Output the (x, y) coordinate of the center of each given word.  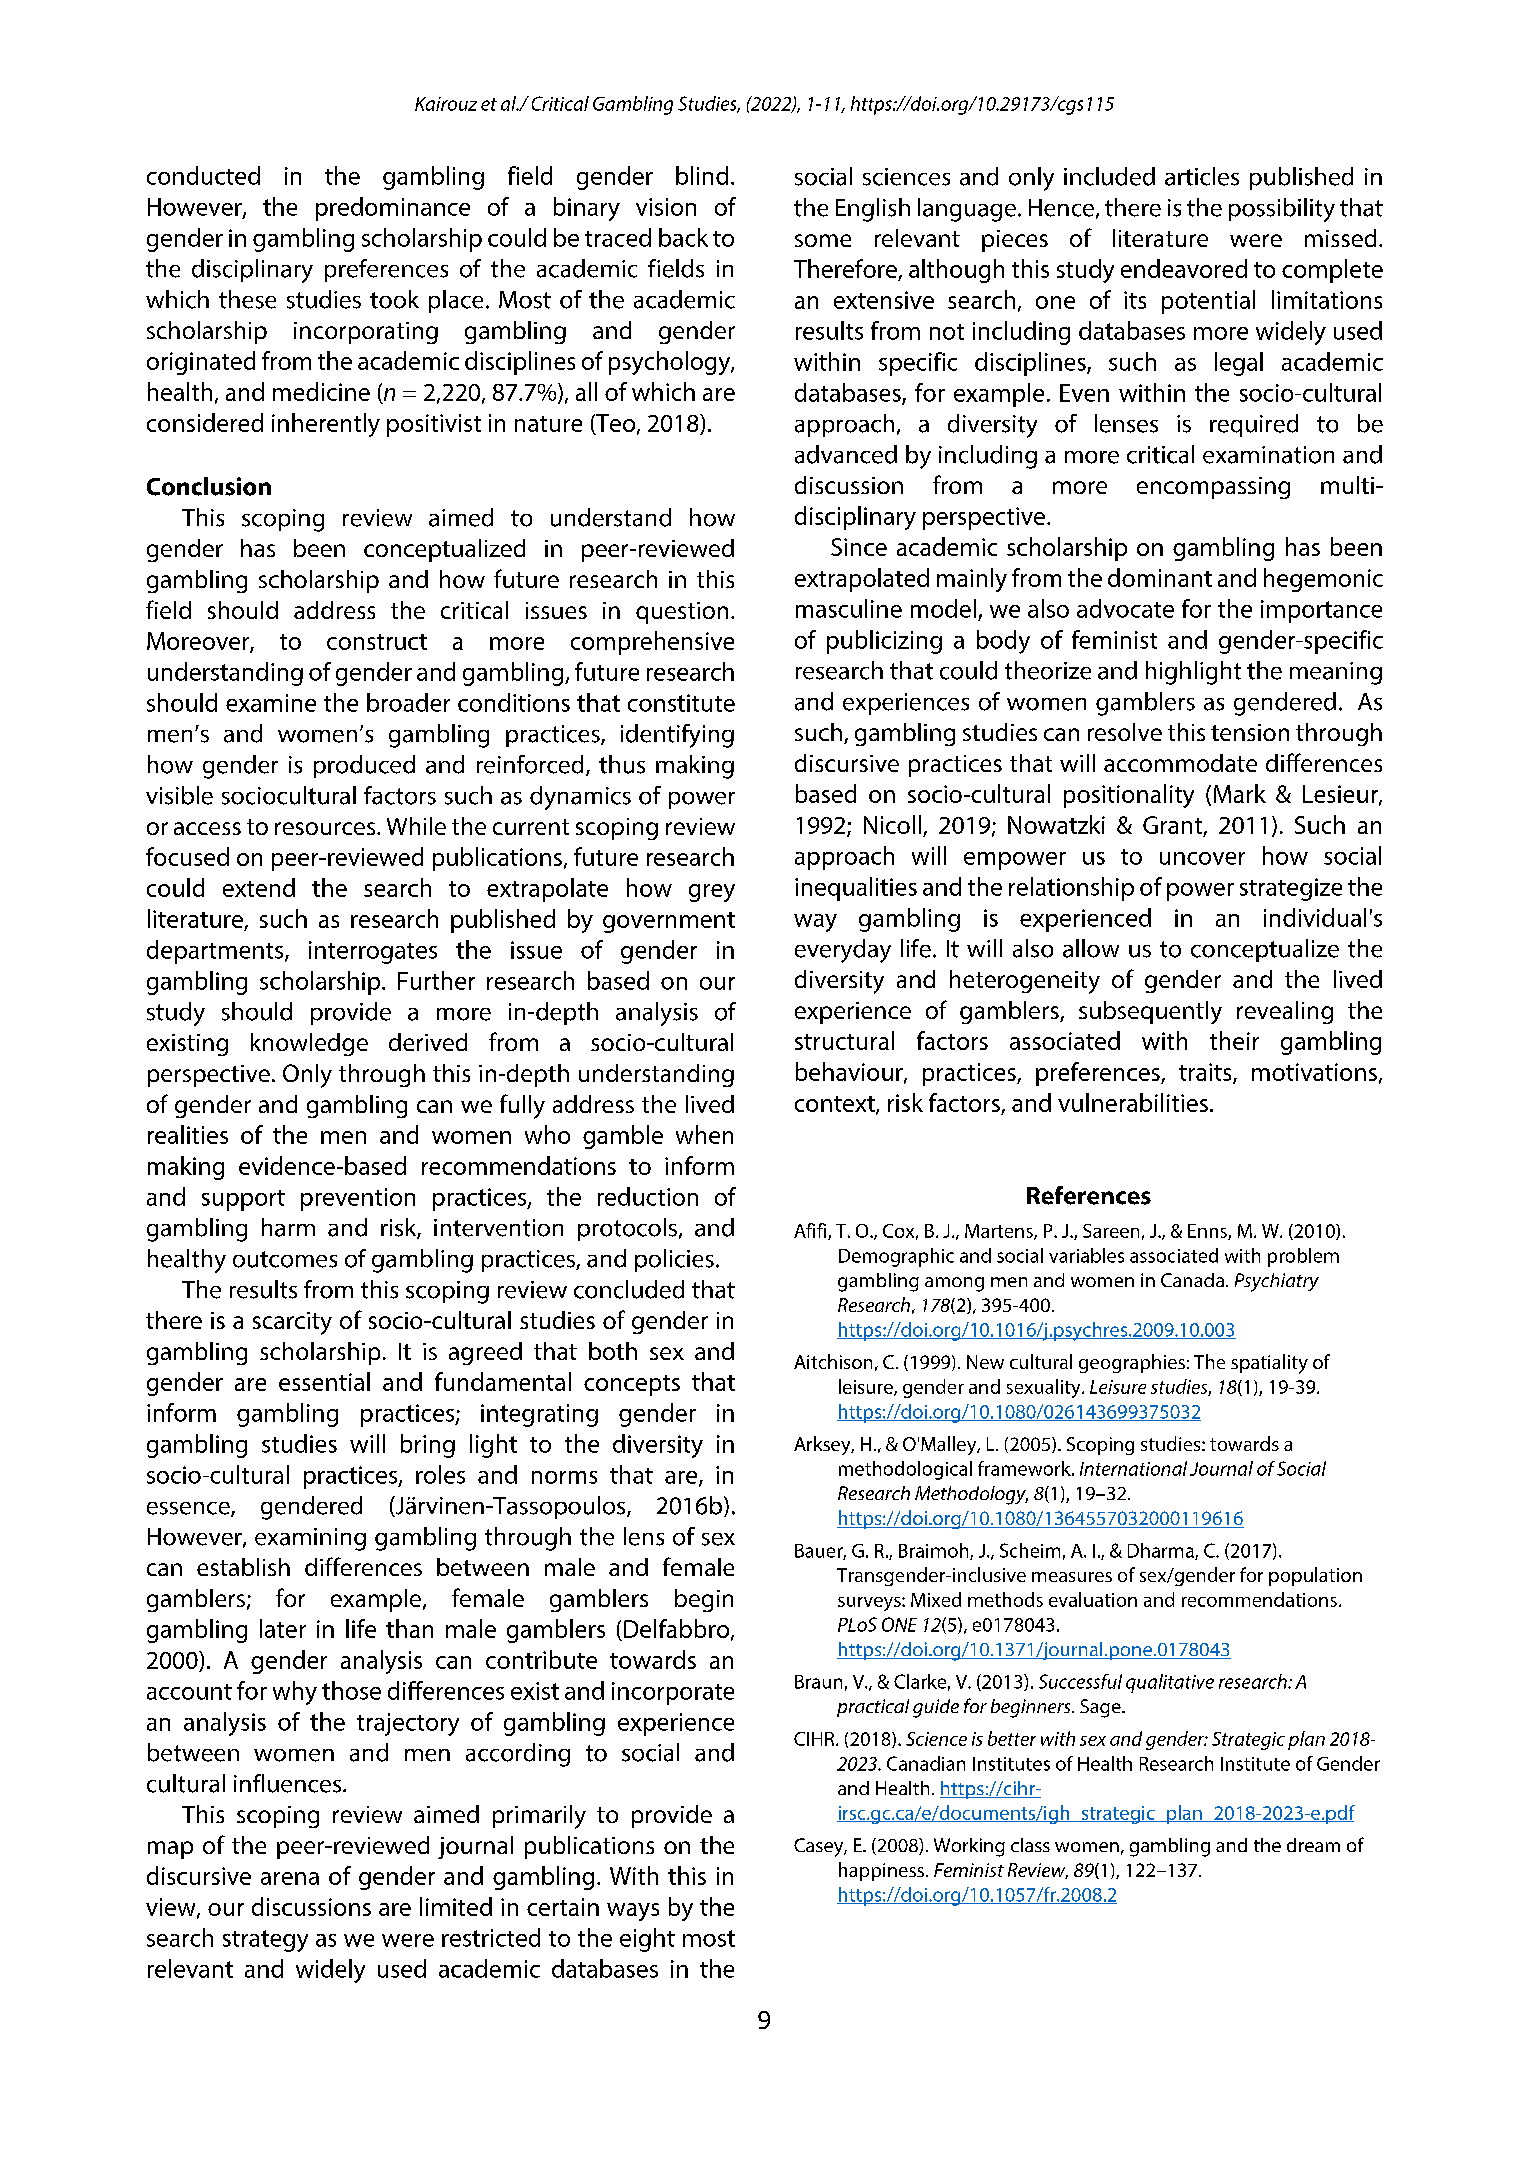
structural (844, 1040)
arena (290, 1878)
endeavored (1184, 268)
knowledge (309, 1044)
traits (1206, 1073)
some (823, 240)
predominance (393, 209)
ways (633, 1912)
